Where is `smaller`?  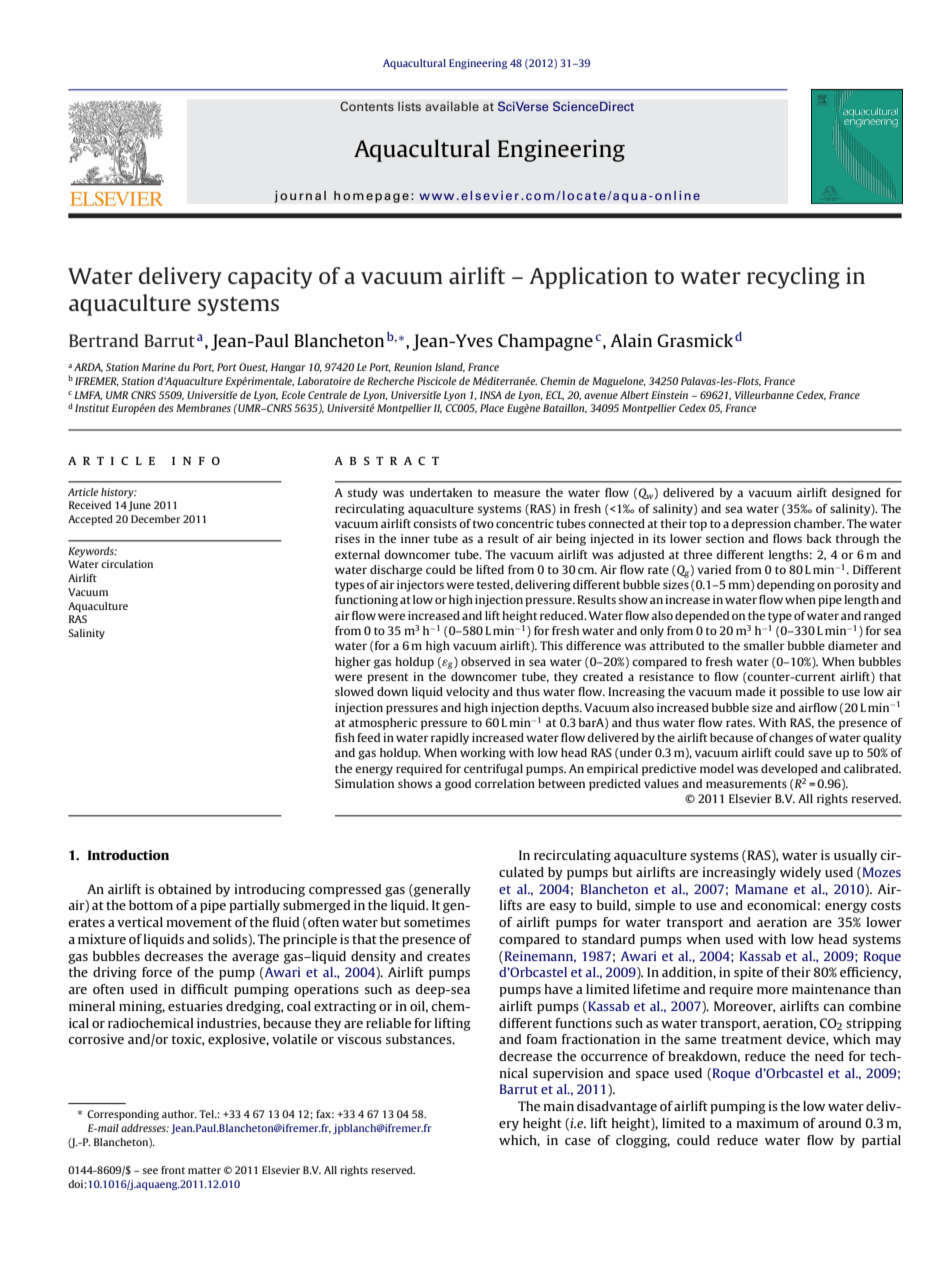
smaller is located at coordinates (764, 645).
